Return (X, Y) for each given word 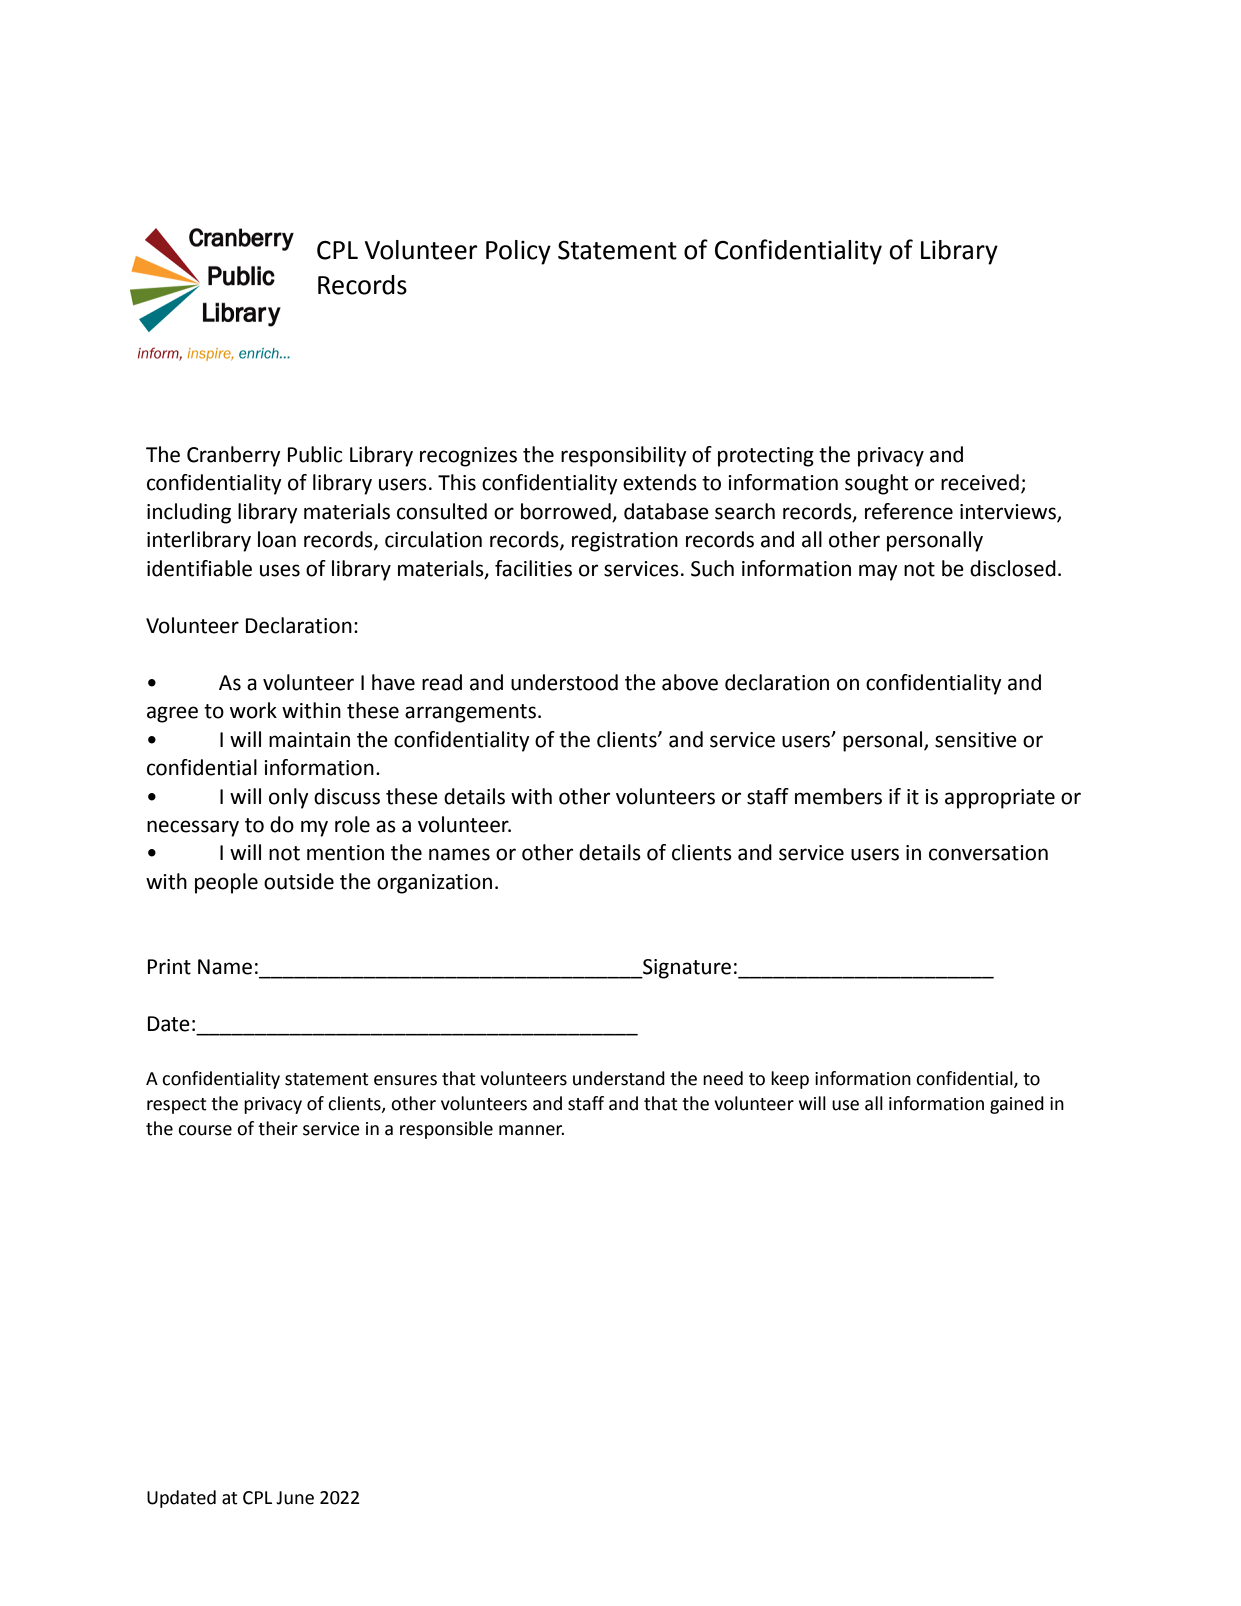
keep (790, 1080)
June (295, 1498)
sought (876, 484)
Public (315, 454)
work (253, 710)
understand (619, 1078)
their (278, 1128)
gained (1017, 1105)
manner (531, 1130)
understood (564, 682)
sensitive (976, 740)
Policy (518, 252)
